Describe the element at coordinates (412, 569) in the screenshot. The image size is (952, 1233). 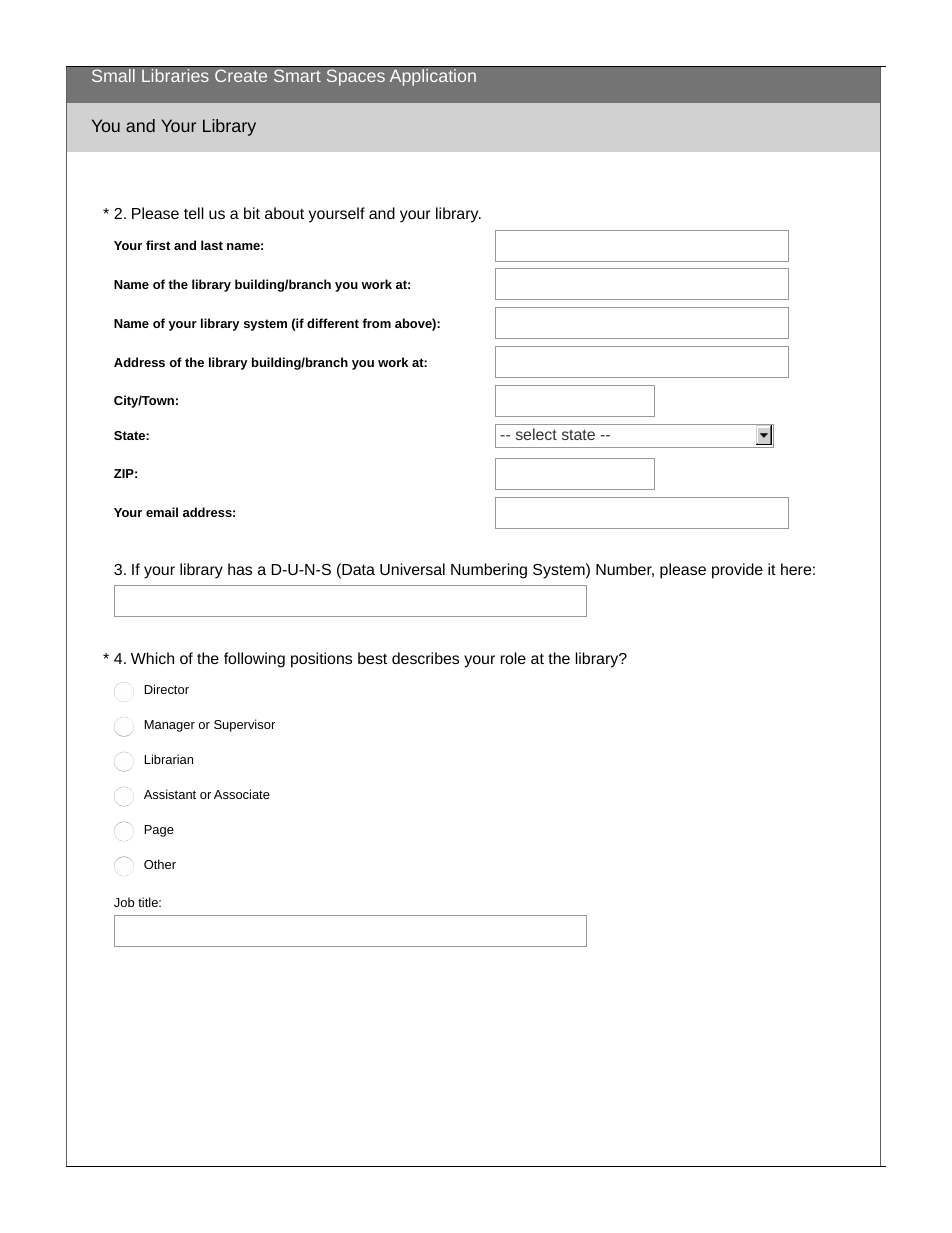
I see `Universal` at that location.
